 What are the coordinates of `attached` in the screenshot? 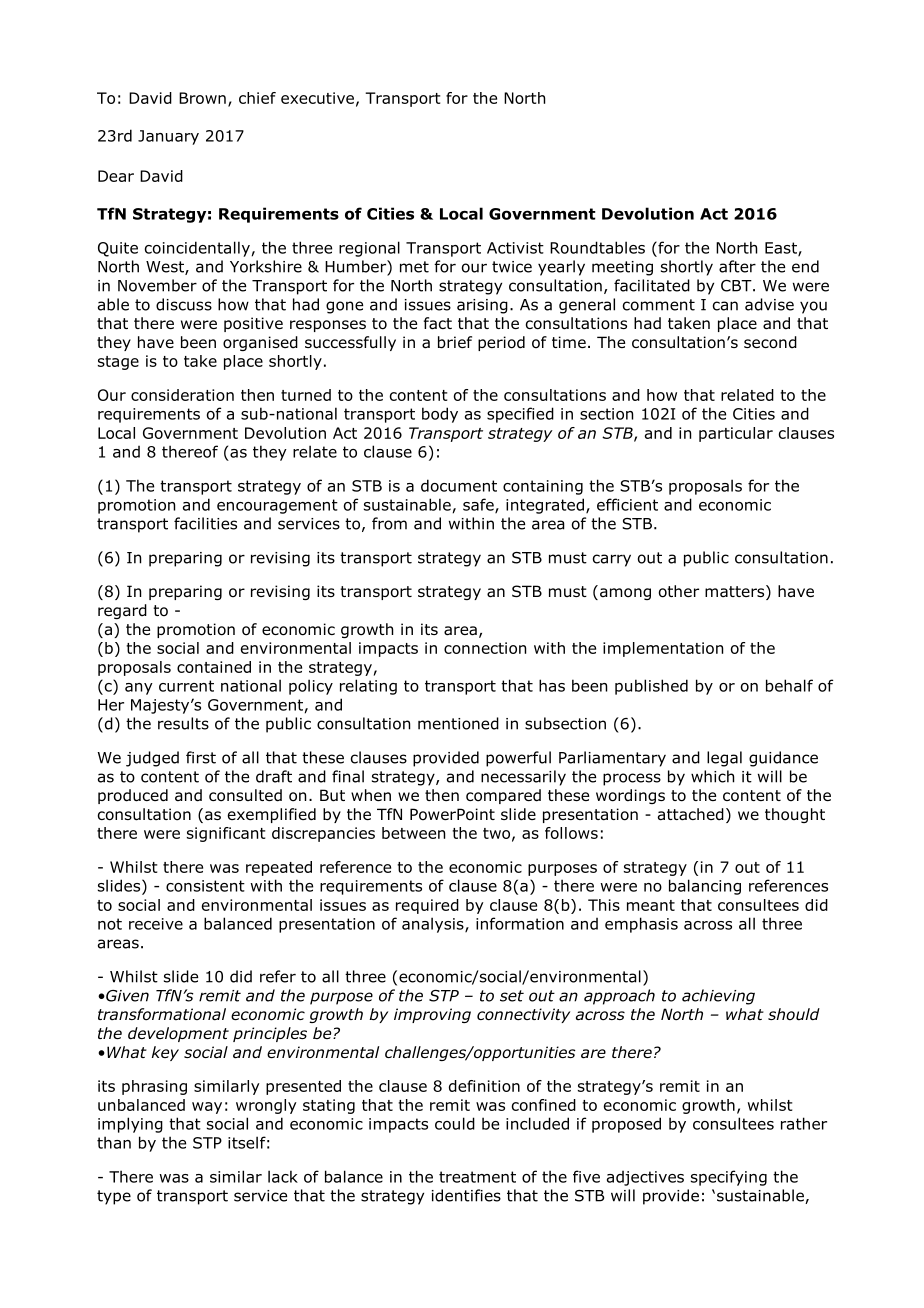 It's located at (691, 814).
